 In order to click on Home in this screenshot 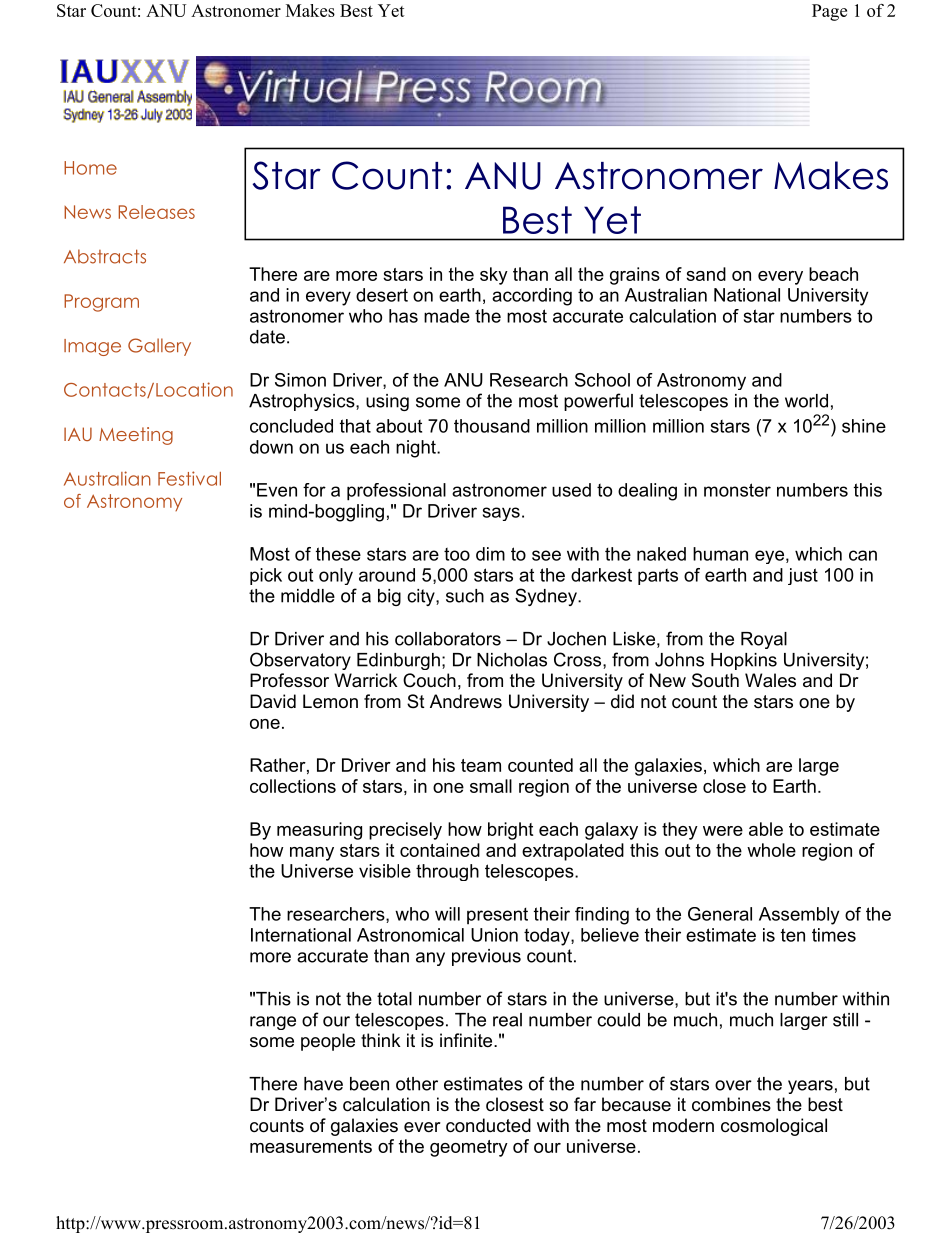, I will do `click(90, 168)`.
